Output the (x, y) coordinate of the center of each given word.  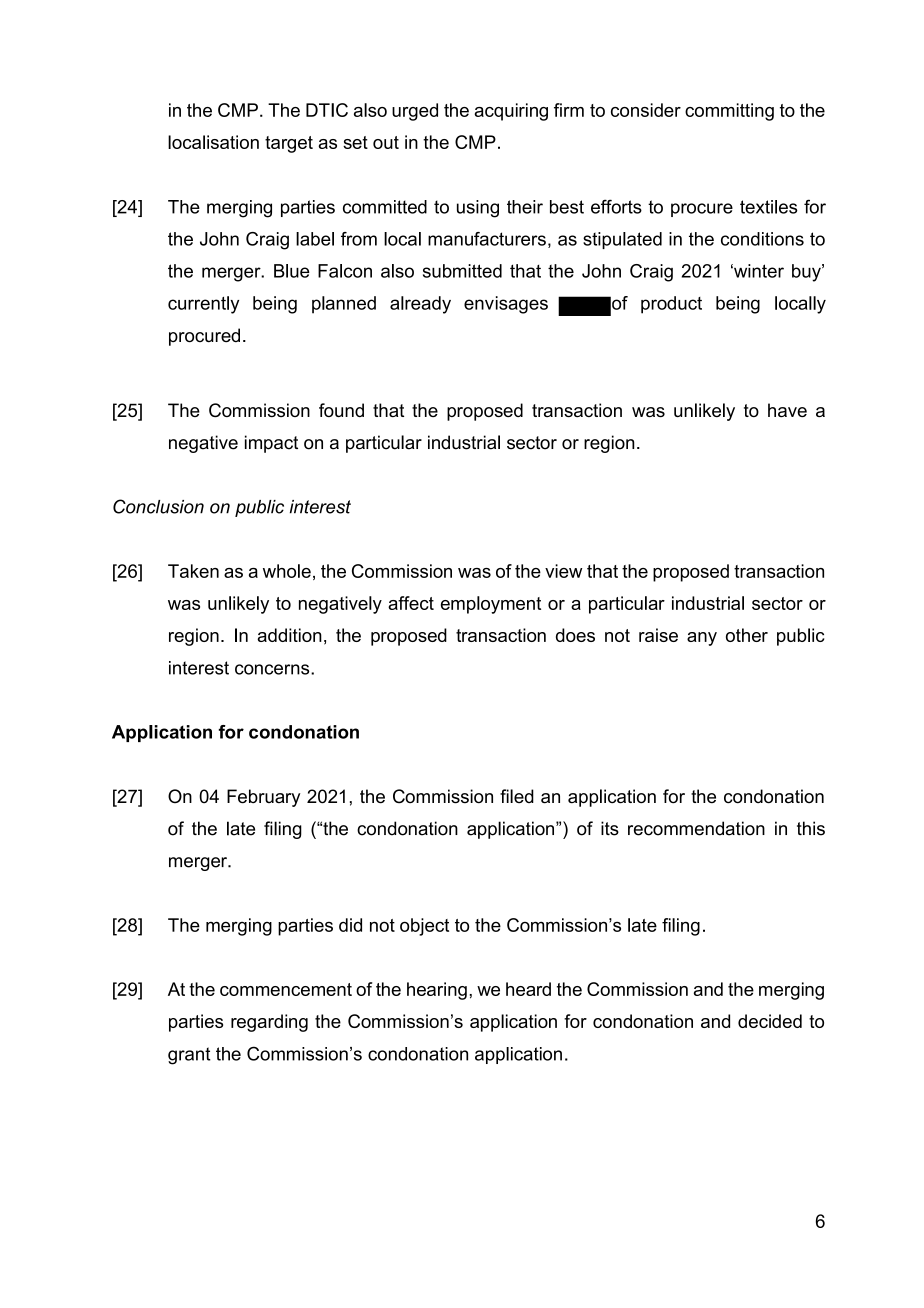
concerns (273, 669)
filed (517, 796)
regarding (269, 1023)
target (289, 144)
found (341, 410)
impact (271, 444)
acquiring (511, 112)
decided (770, 1021)
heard (528, 989)
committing (729, 112)
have (787, 410)
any (702, 639)
